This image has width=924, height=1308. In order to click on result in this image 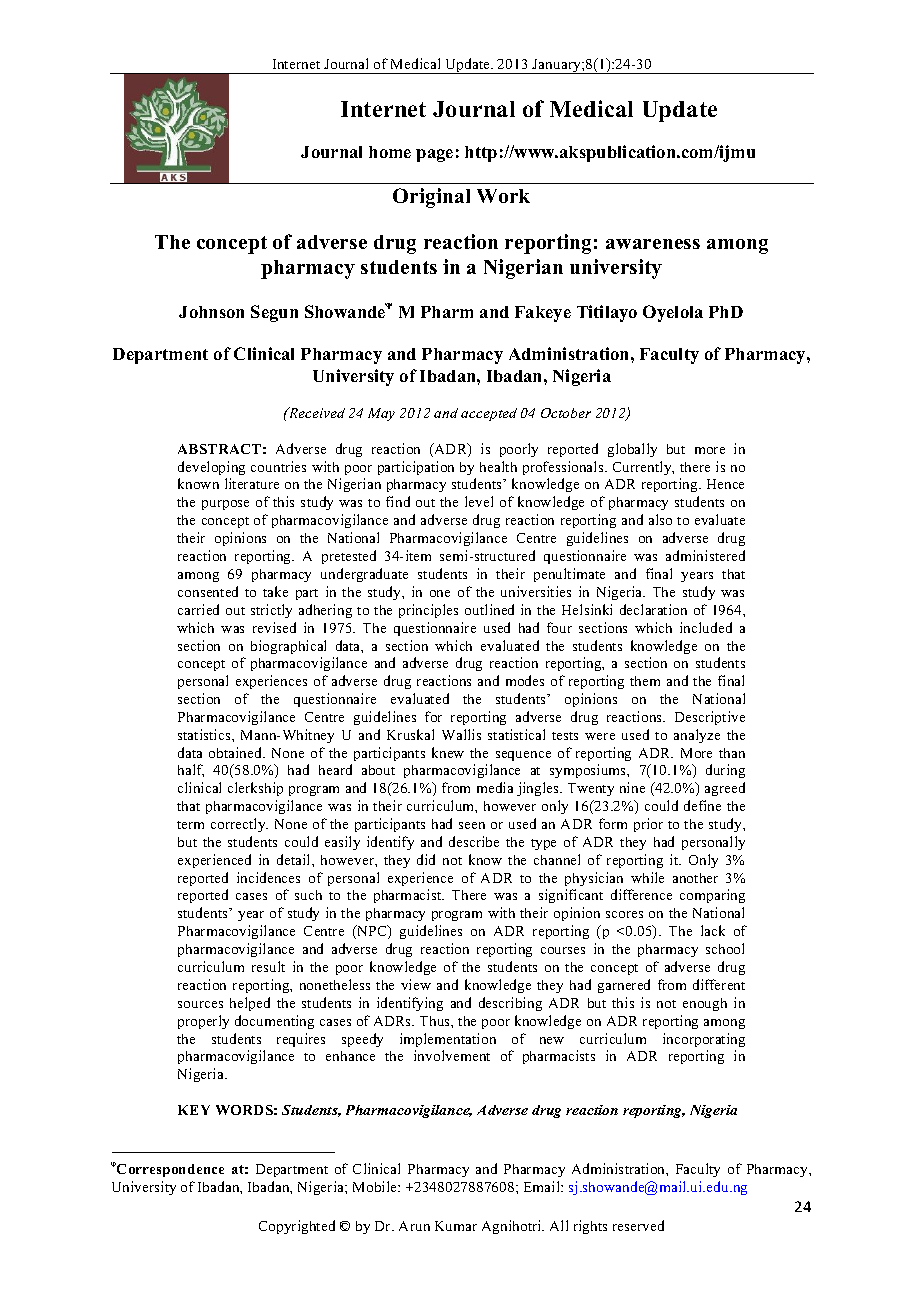, I will do `click(268, 966)`.
